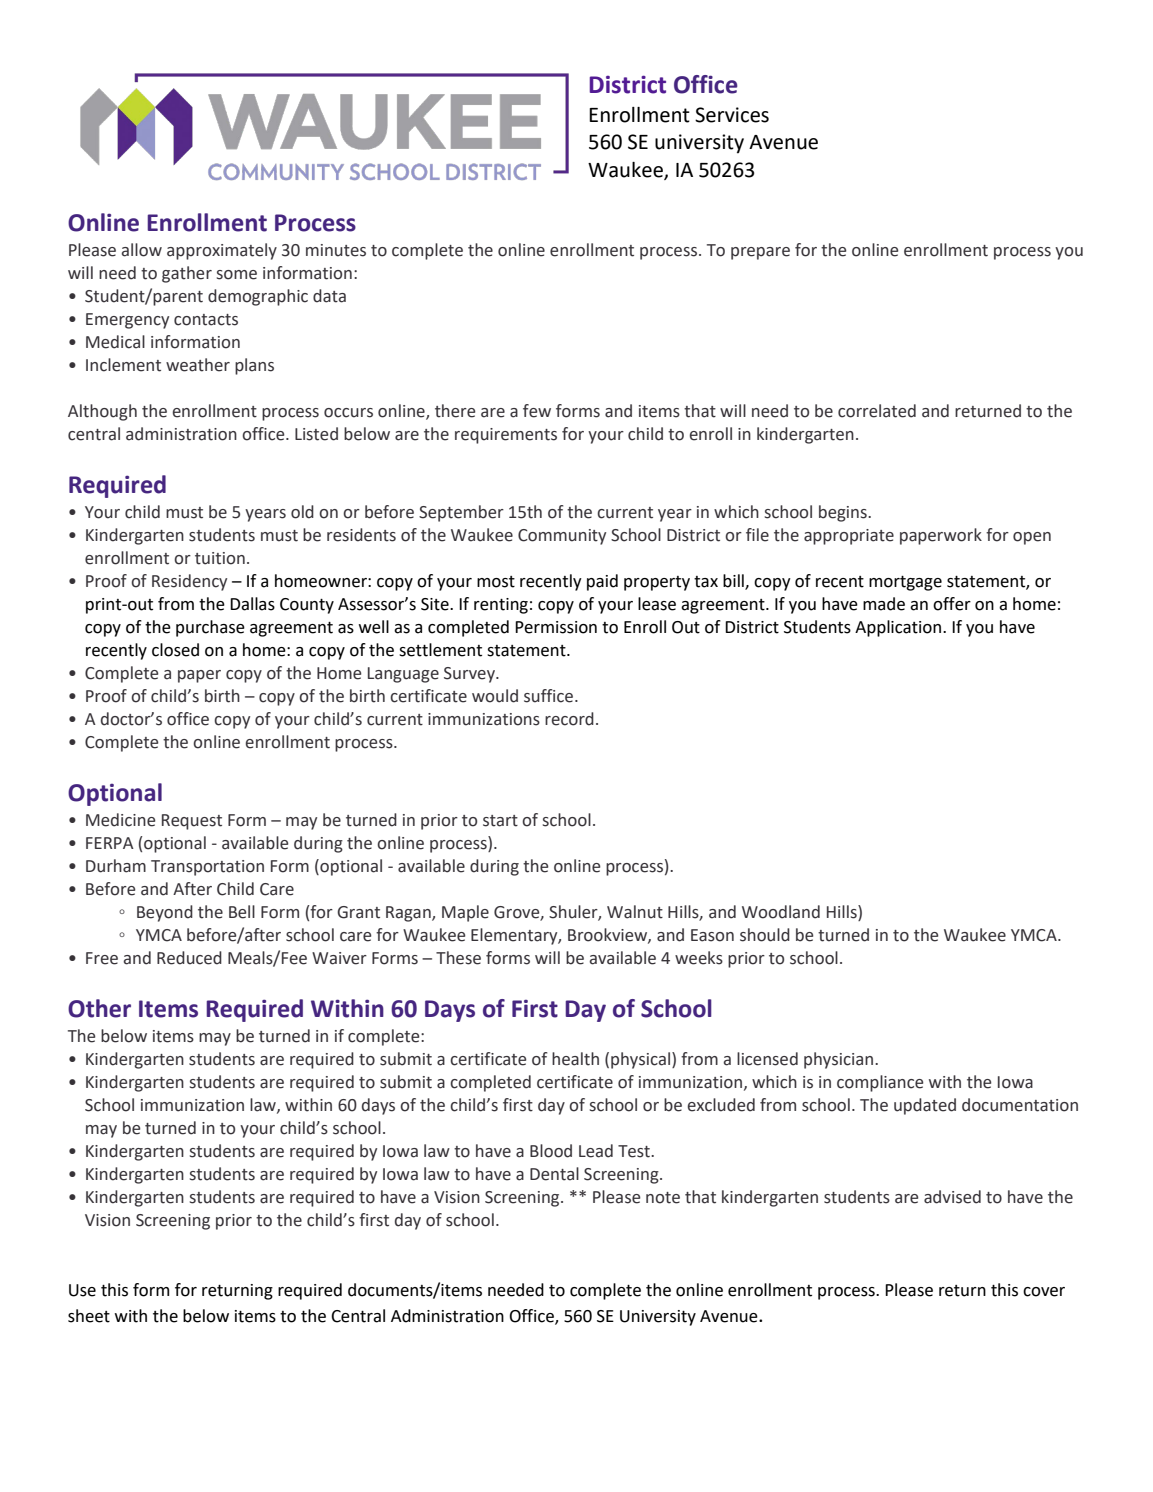 The image size is (1153, 1492). Describe the element at coordinates (1044, 1292) in the page. I see `cover` at that location.
